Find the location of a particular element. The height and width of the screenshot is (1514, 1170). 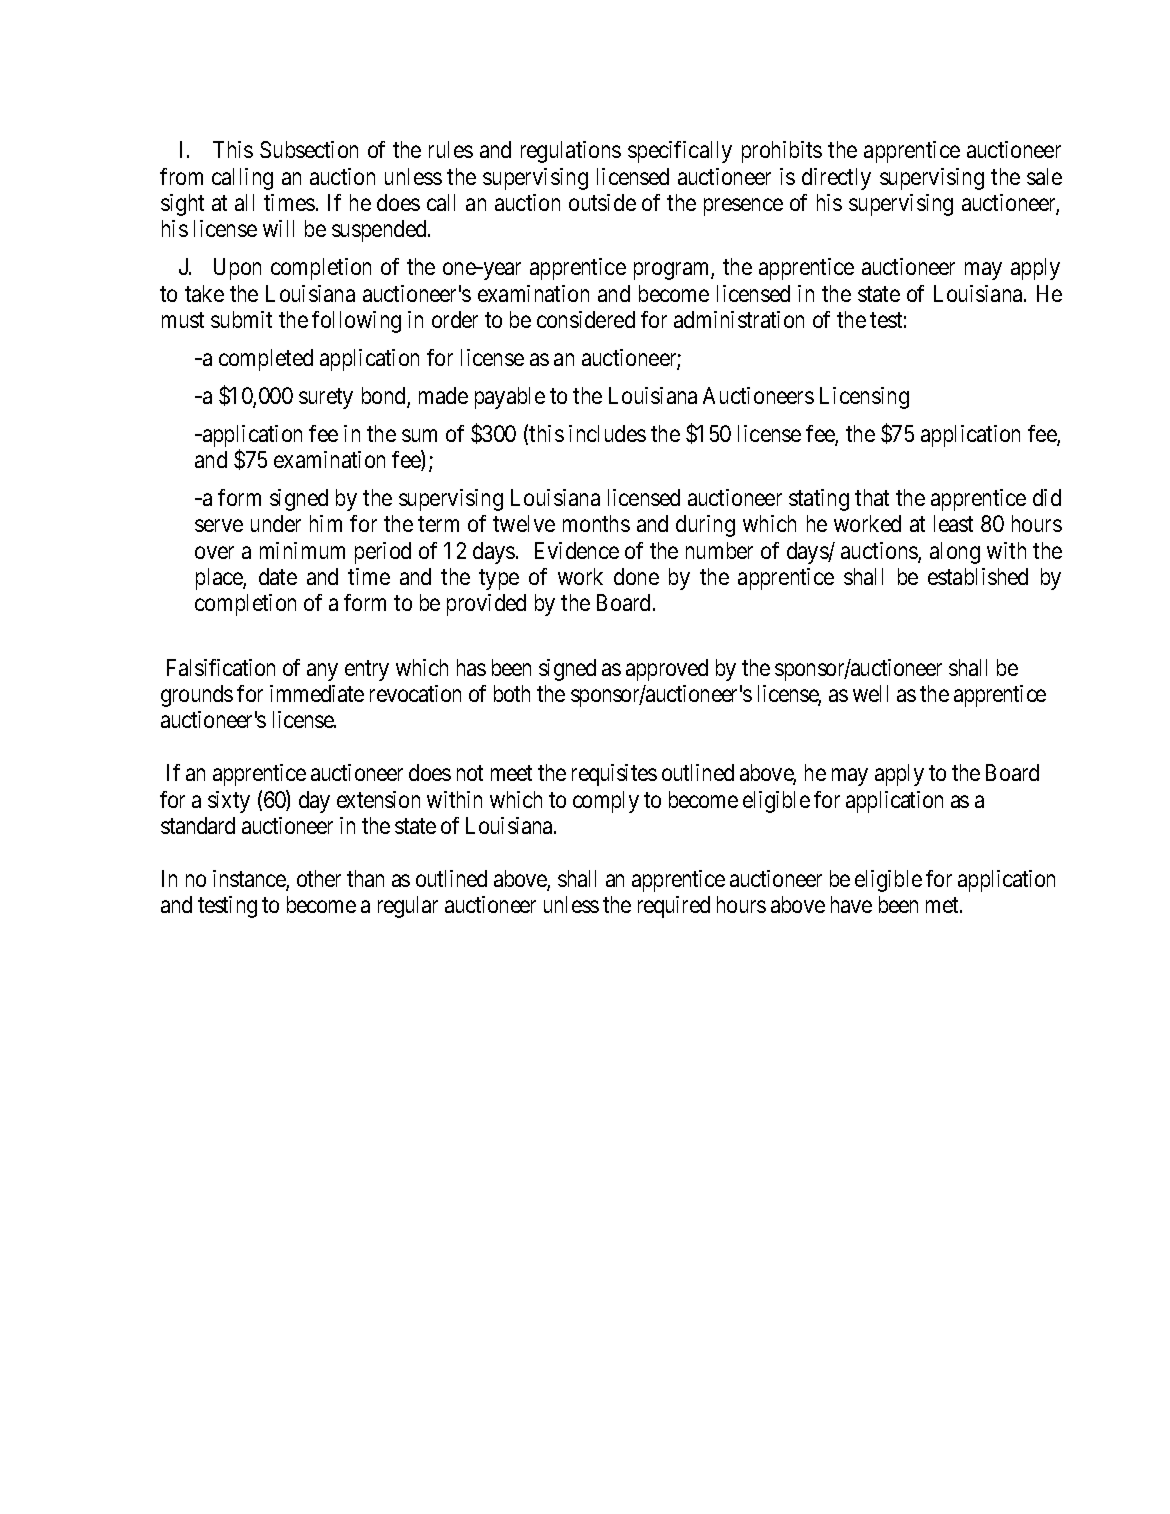

other is located at coordinates (319, 878).
